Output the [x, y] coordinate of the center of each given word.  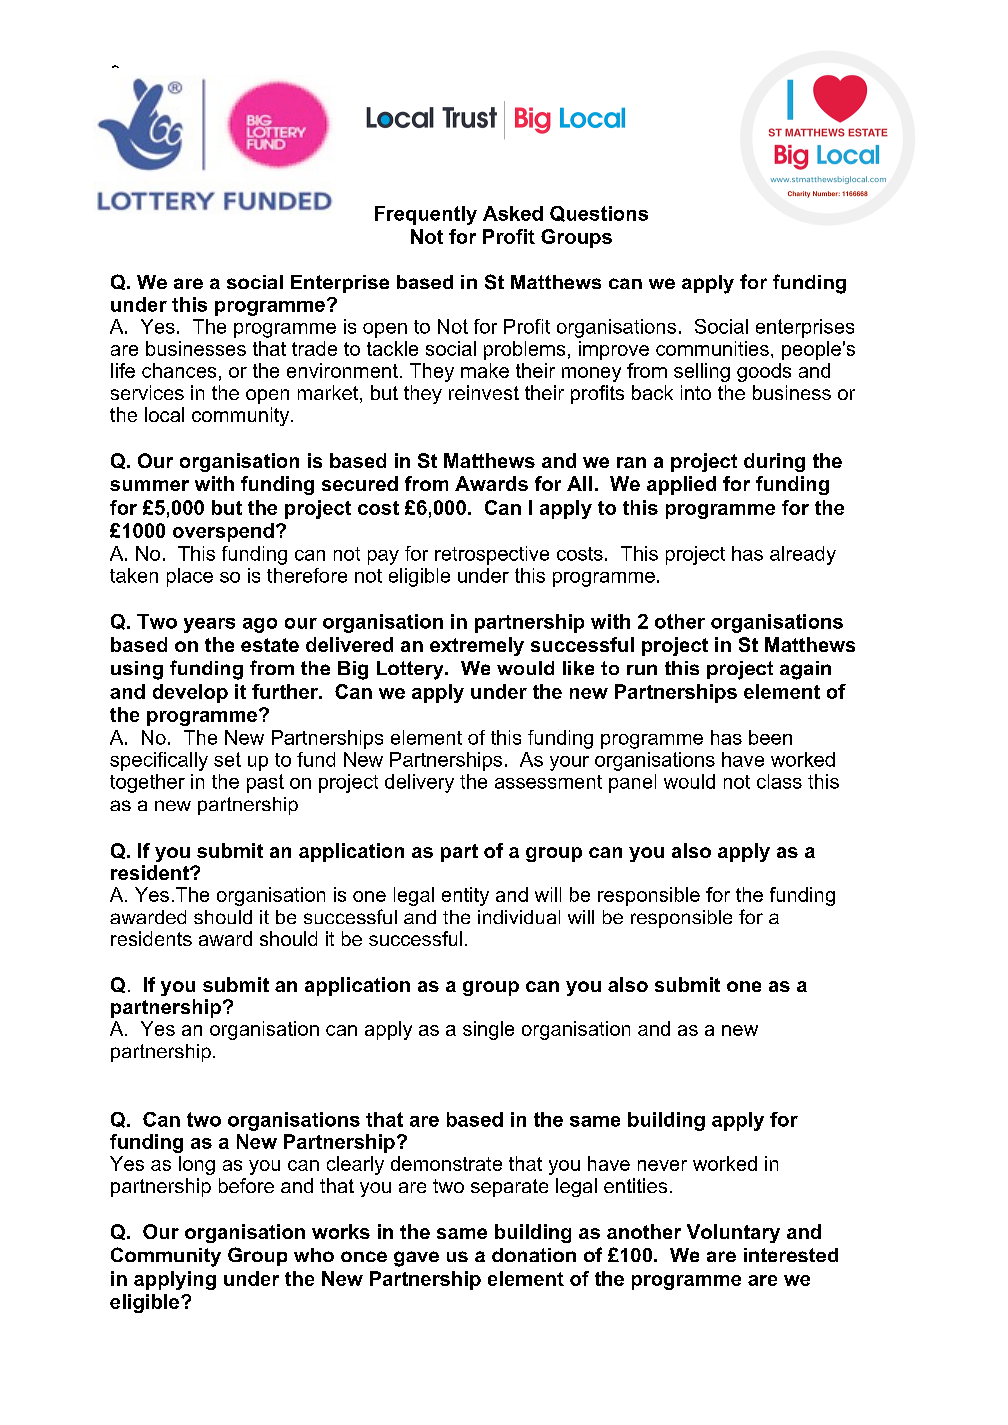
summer [149, 485]
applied [681, 485]
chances [179, 370]
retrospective [492, 555]
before [246, 1185]
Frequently [426, 215]
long [197, 1165]
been [770, 737]
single [488, 1030]
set [227, 759]
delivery [419, 783]
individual [519, 917]
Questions [599, 214]
